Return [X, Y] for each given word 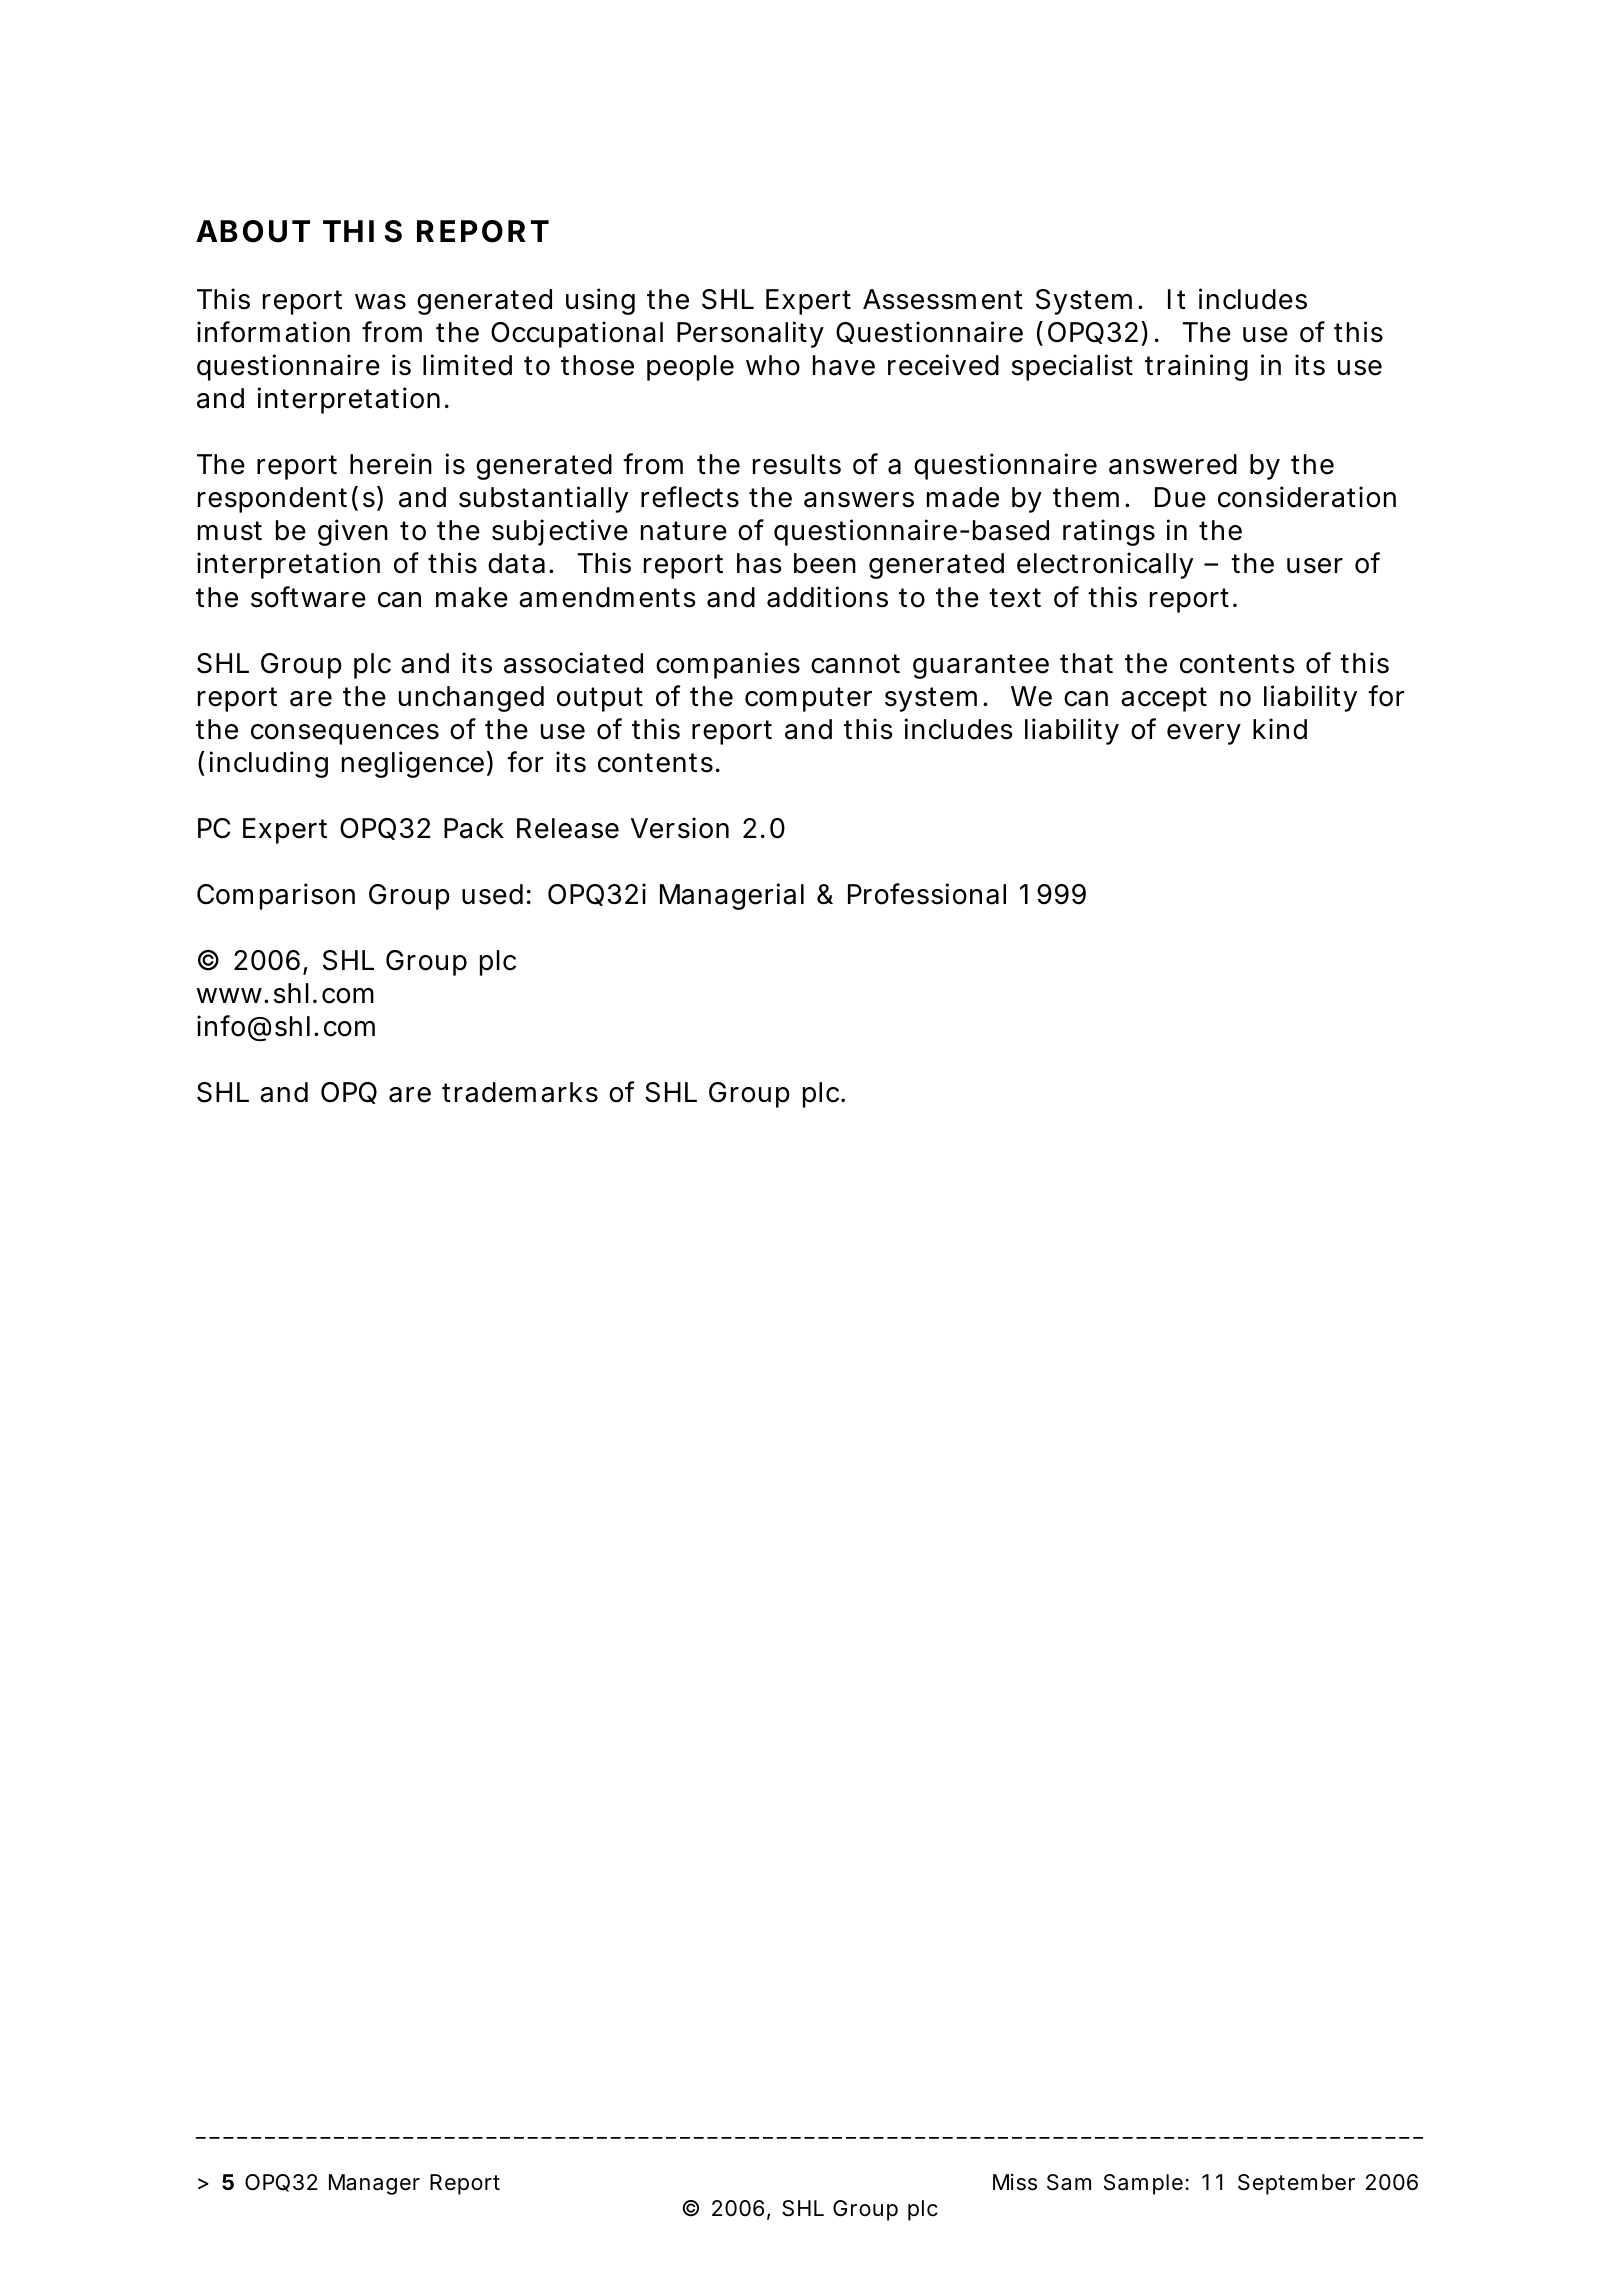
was [380, 302]
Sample [1143, 2184]
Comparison [276, 896]
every [1204, 734]
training [1196, 367]
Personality [750, 334]
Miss [1015, 2182]
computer [808, 699]
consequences [345, 734]
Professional [927, 894]
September [1296, 2184]
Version [680, 828]
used [492, 894]
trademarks [520, 1092]
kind [1280, 729]
